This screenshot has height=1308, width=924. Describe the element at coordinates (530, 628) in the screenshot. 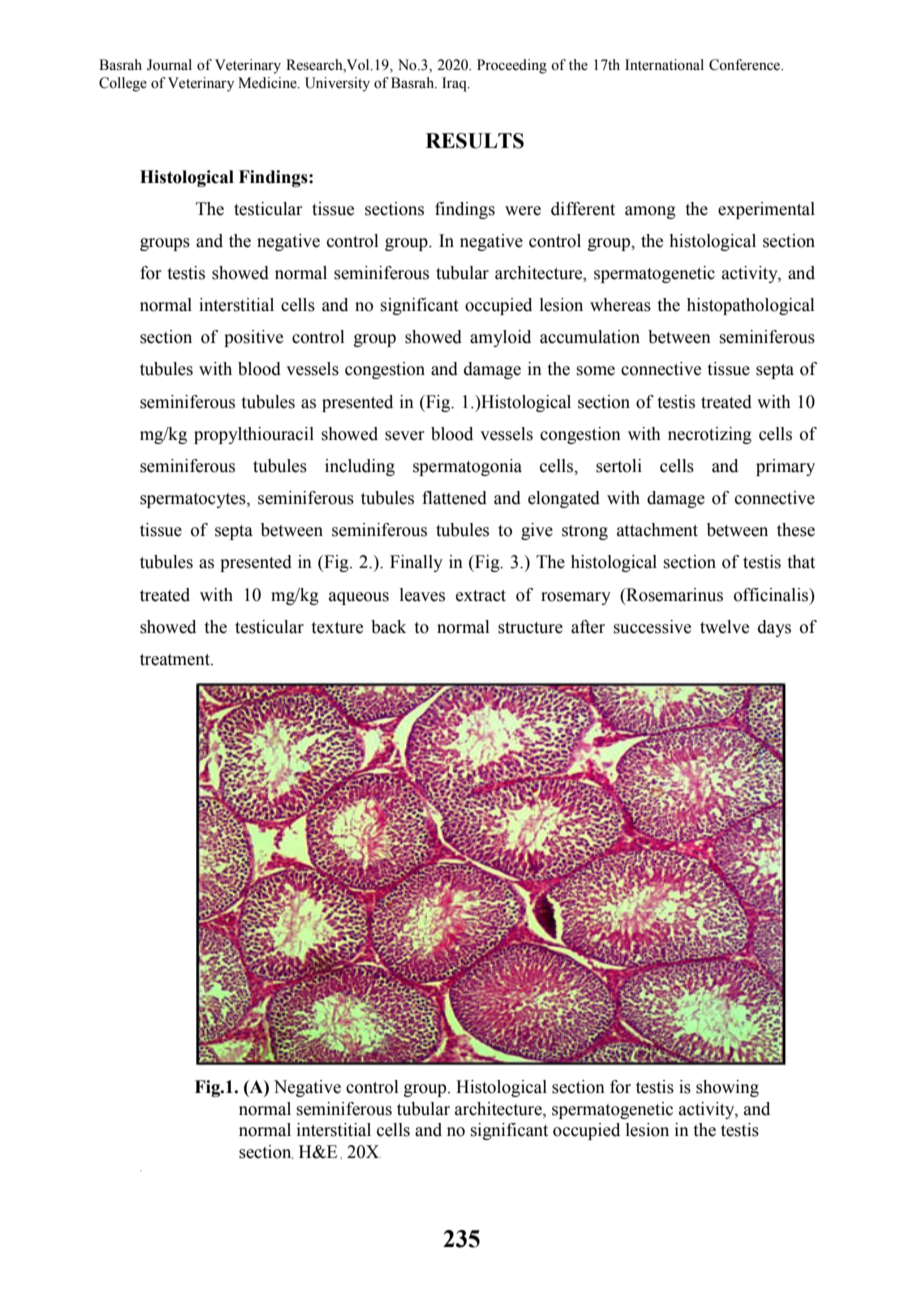

I see `structure` at that location.
